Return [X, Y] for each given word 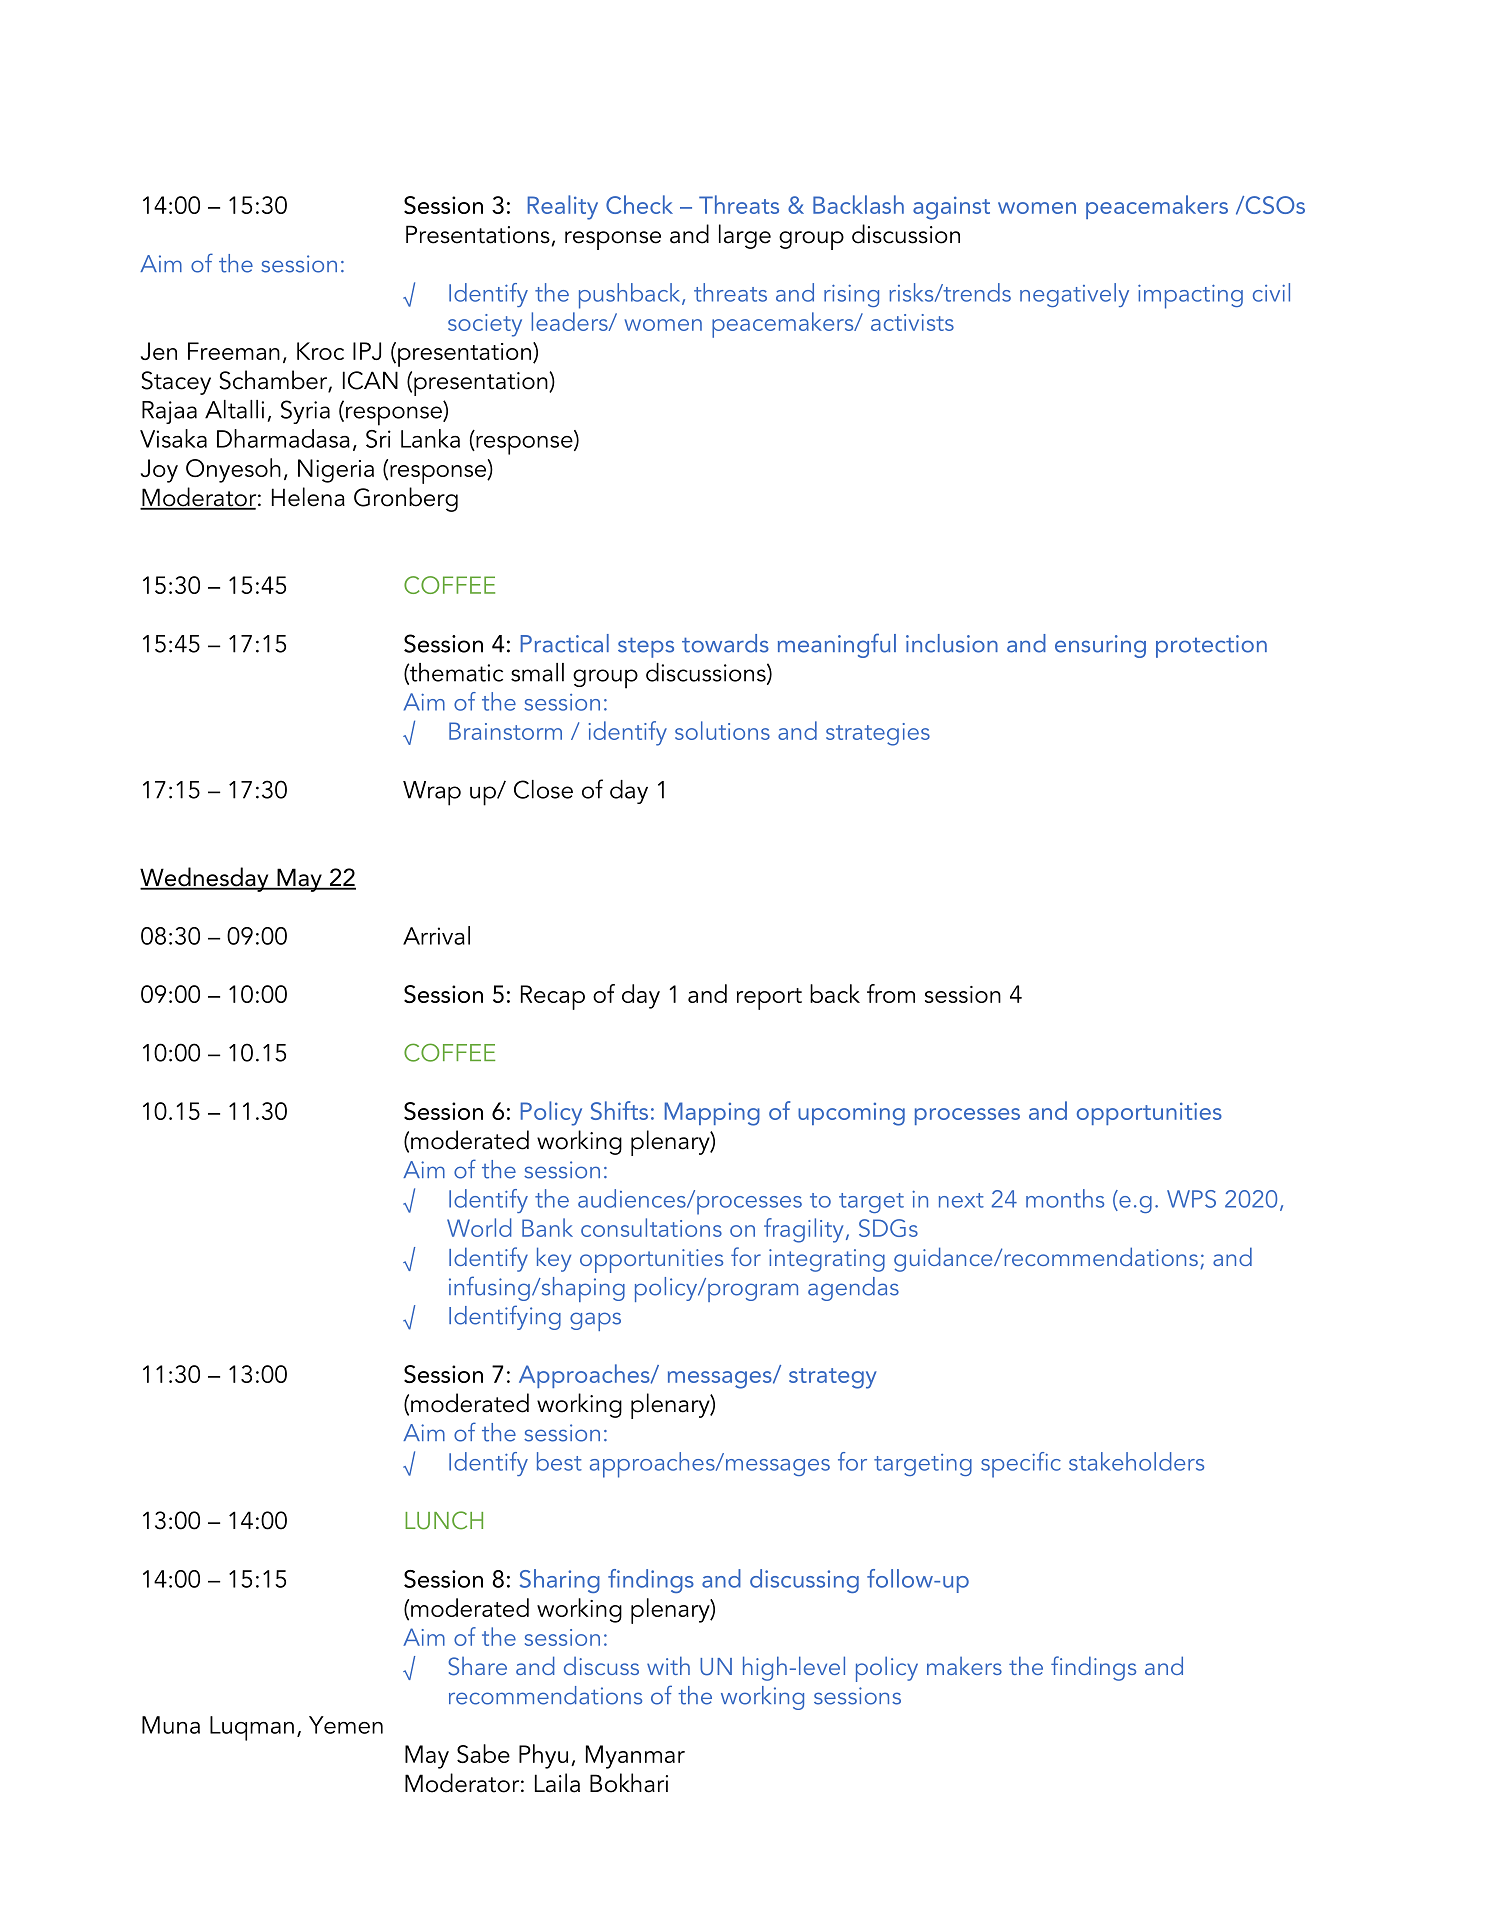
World [479, 1227]
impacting [1190, 296]
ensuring [1100, 646]
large [745, 236]
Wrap [432, 793]
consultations [651, 1227]
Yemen [346, 1725]
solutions [722, 730]
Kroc [320, 351]
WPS [1191, 1199]
